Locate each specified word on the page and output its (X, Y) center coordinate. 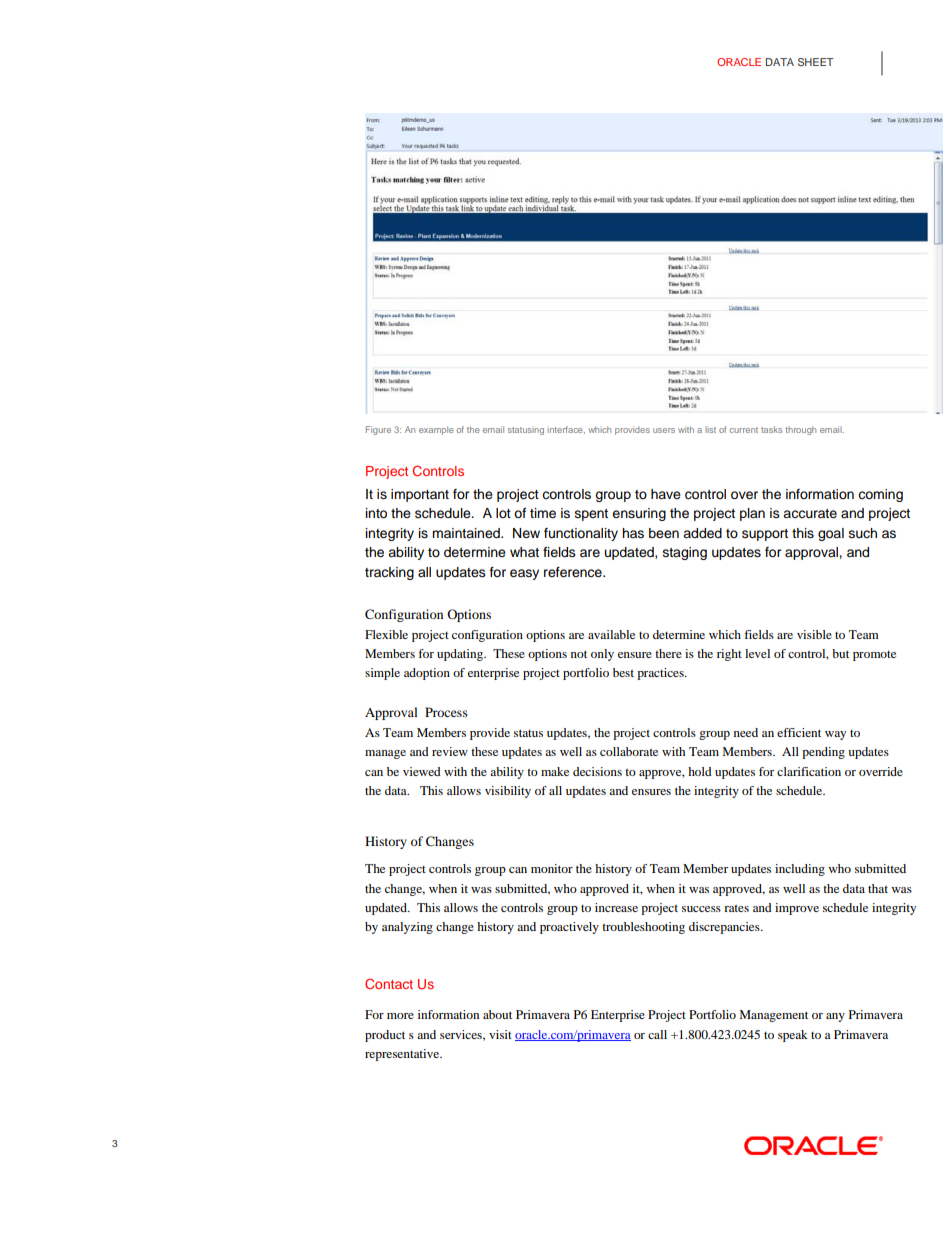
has (633, 533)
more (400, 1016)
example (436, 430)
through (800, 430)
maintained (467, 533)
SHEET (815, 62)
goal (831, 534)
